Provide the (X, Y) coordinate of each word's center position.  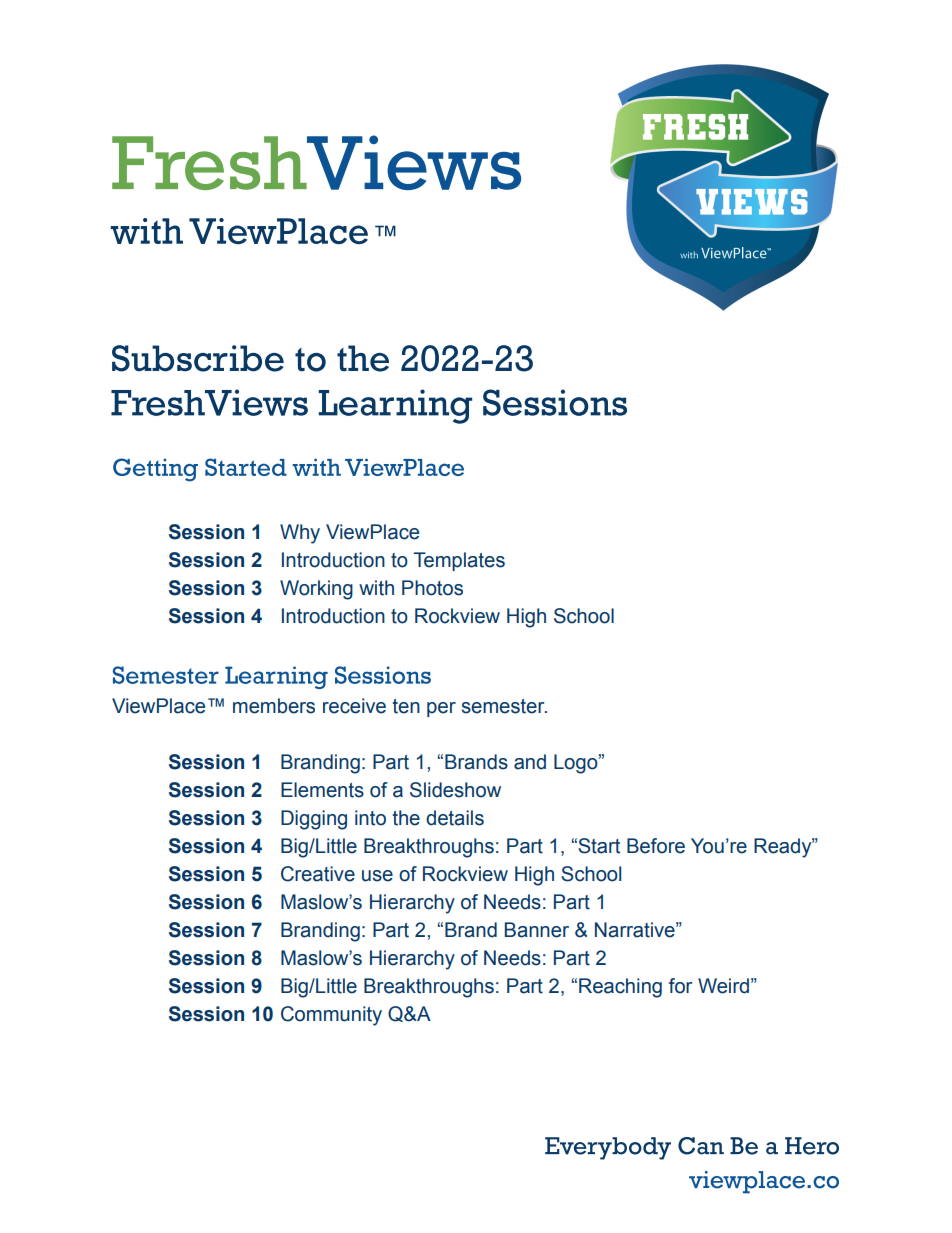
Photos (432, 588)
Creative (318, 874)
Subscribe (198, 358)
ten (406, 706)
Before (656, 846)
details (455, 818)
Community (331, 1016)
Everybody (608, 1148)
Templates (459, 561)
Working (316, 590)
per (441, 709)
